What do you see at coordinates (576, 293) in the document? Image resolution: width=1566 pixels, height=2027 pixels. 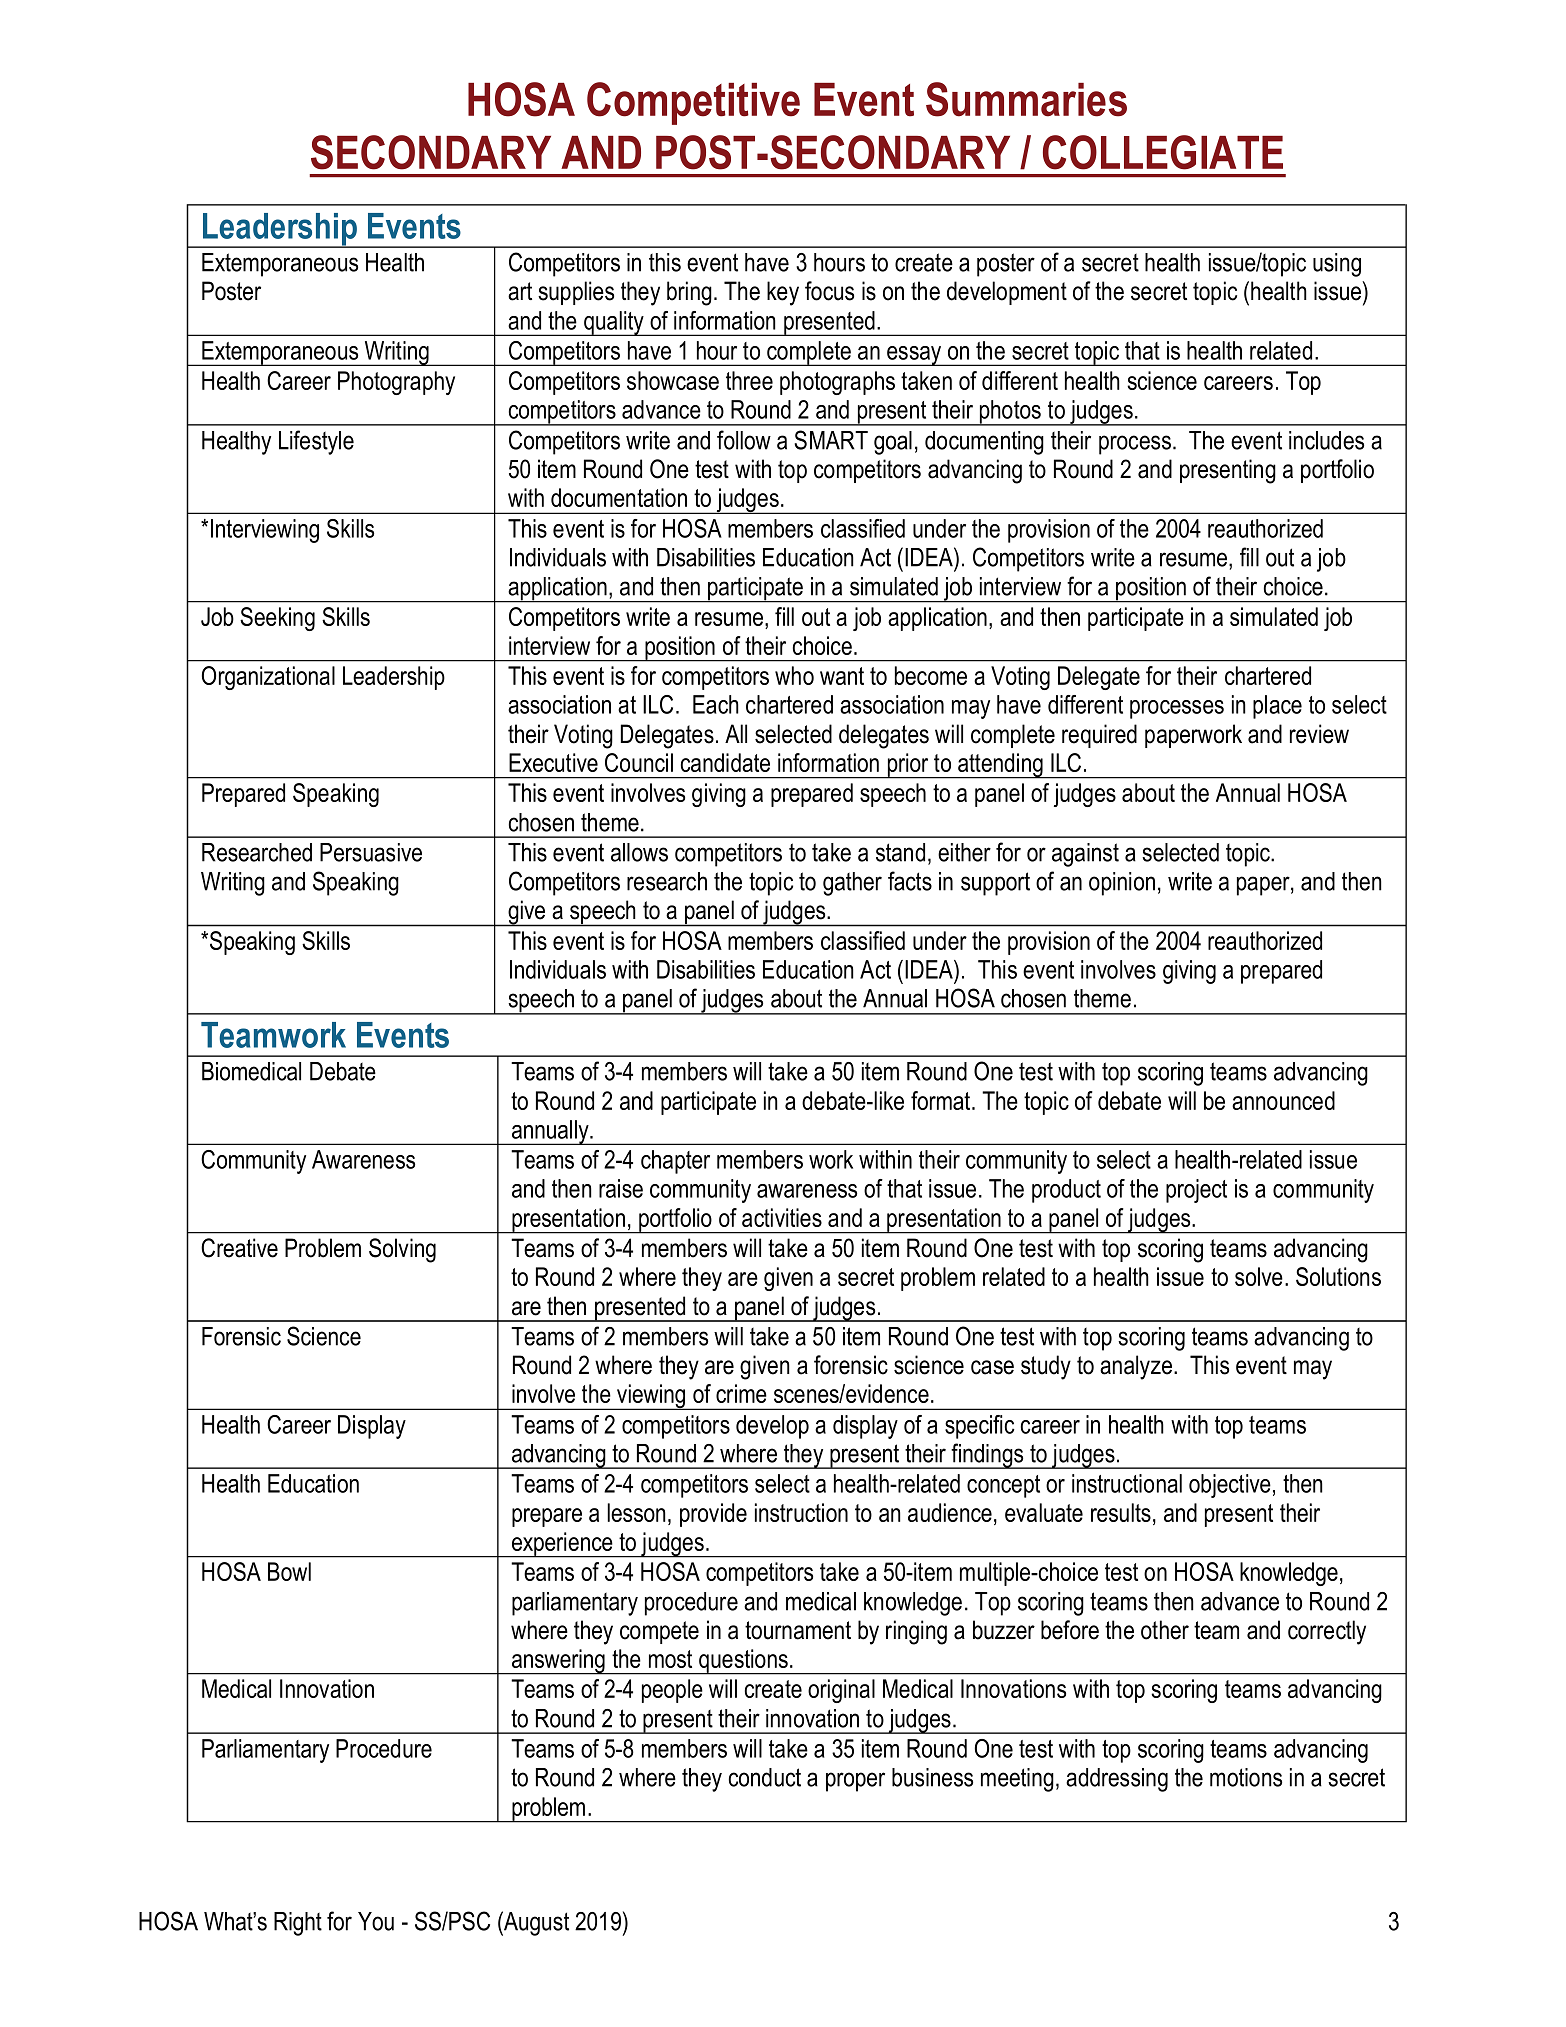 I see `supplies` at bounding box center [576, 293].
